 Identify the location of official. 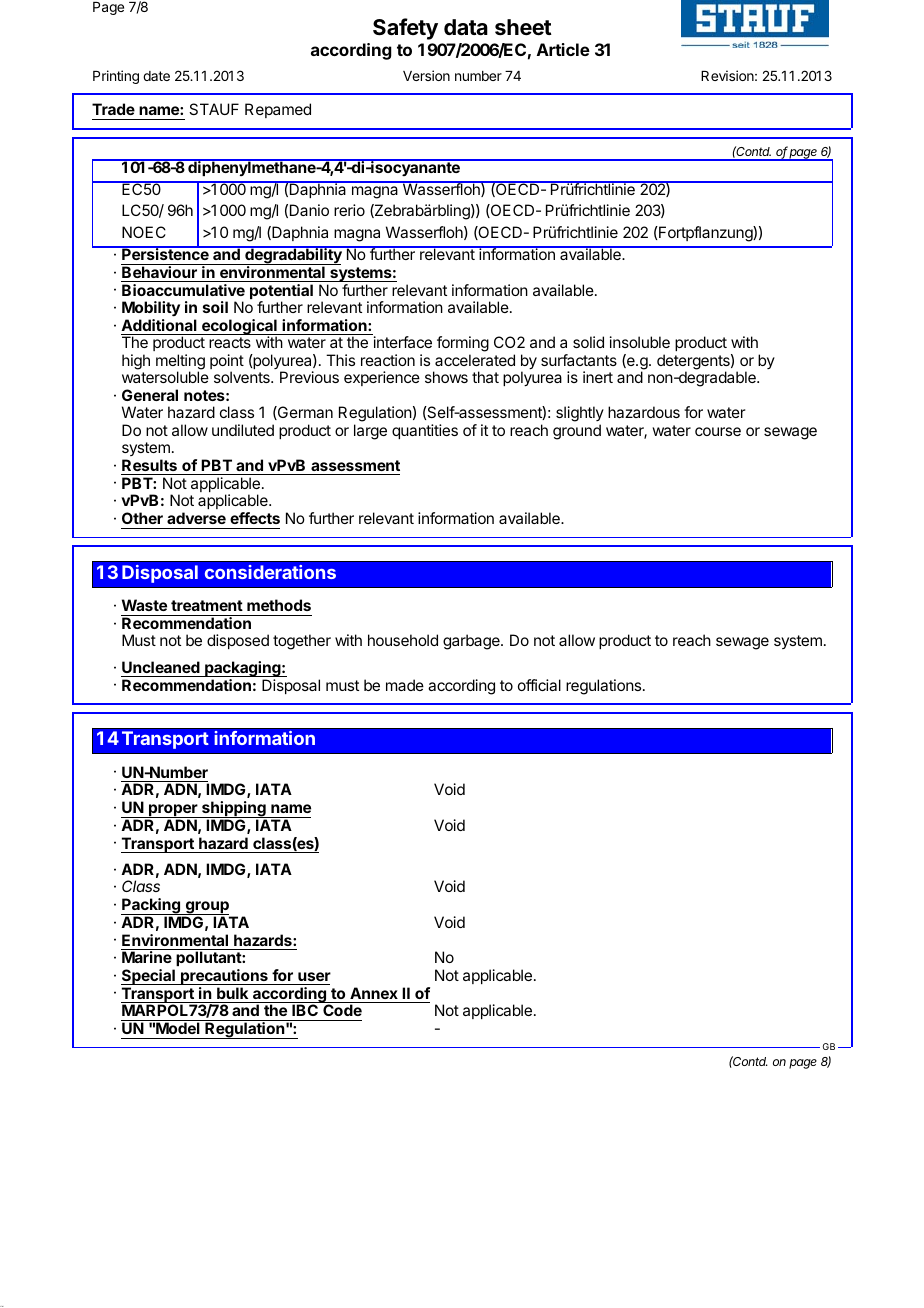
(539, 685).
